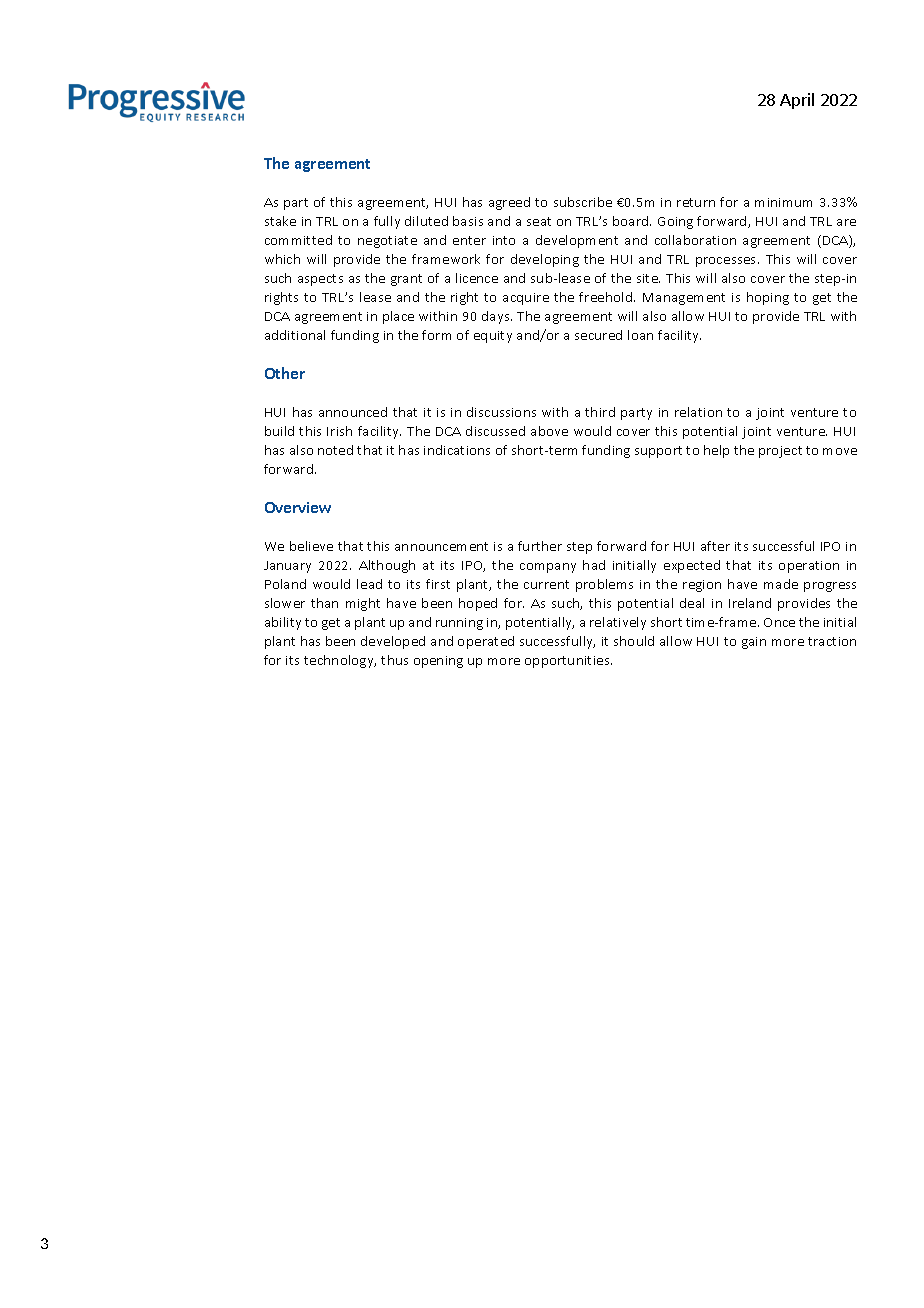 The height and width of the document is (1308, 924). What do you see at coordinates (577, 241) in the document?
I see `development` at bounding box center [577, 241].
